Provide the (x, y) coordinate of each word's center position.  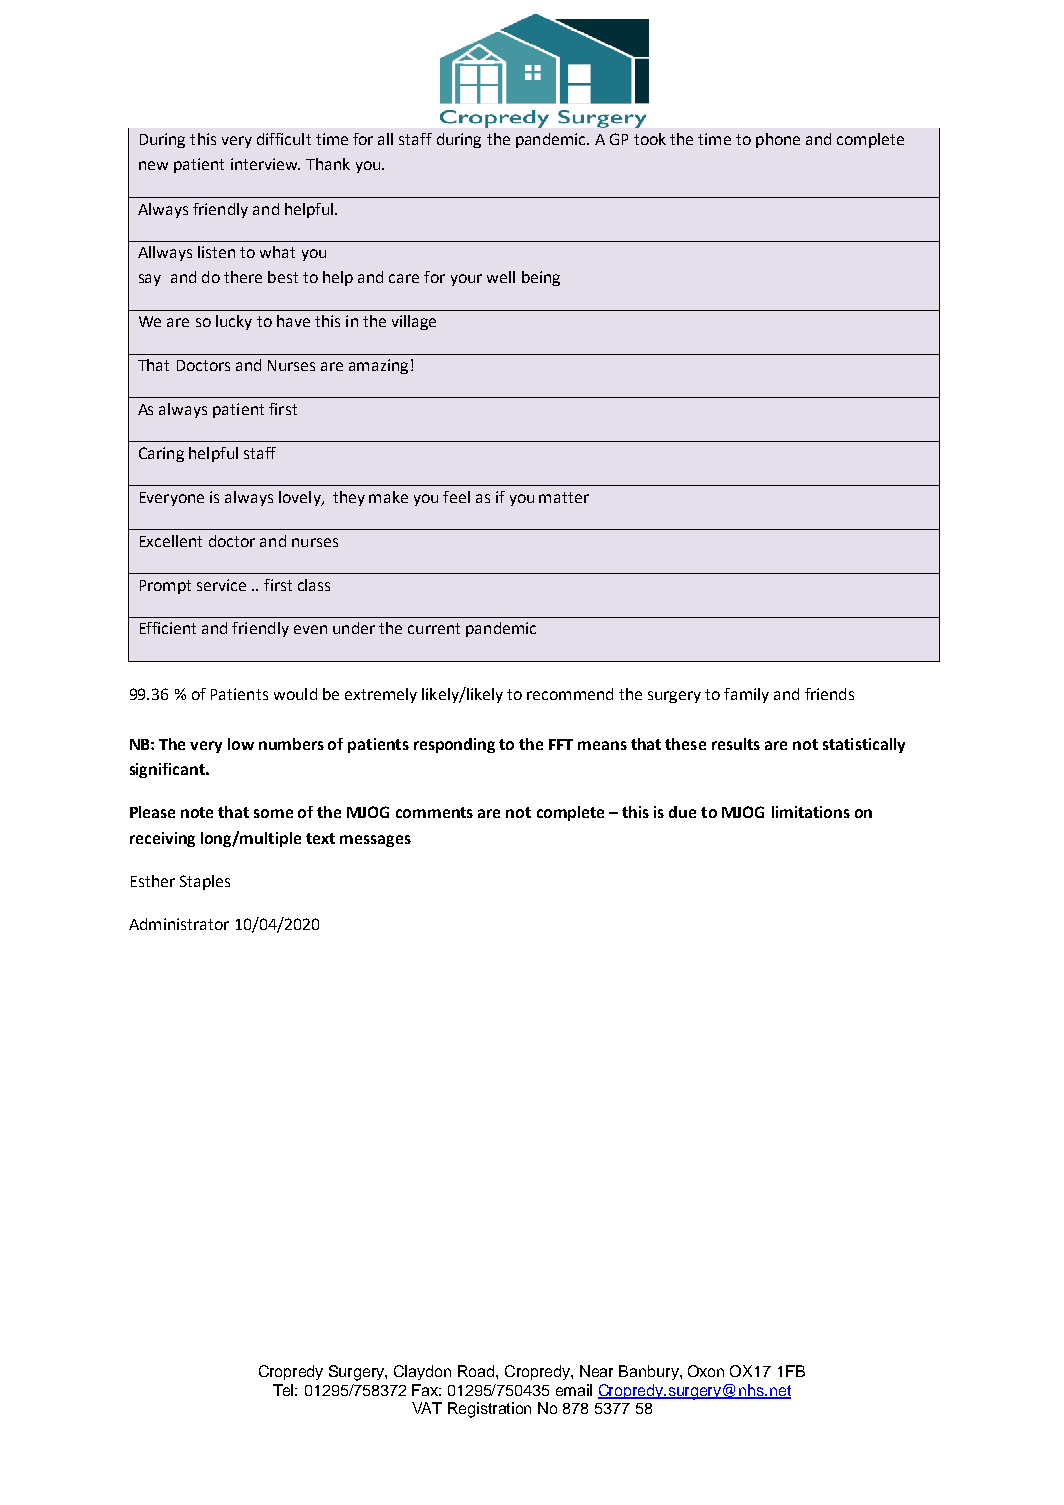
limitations (811, 812)
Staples (205, 882)
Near (596, 1371)
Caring (161, 454)
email (574, 1390)
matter (564, 497)
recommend (570, 694)
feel (456, 497)
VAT (427, 1408)
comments (434, 812)
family (746, 695)
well (501, 277)
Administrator (179, 924)
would (295, 694)
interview (265, 164)
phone (778, 140)
